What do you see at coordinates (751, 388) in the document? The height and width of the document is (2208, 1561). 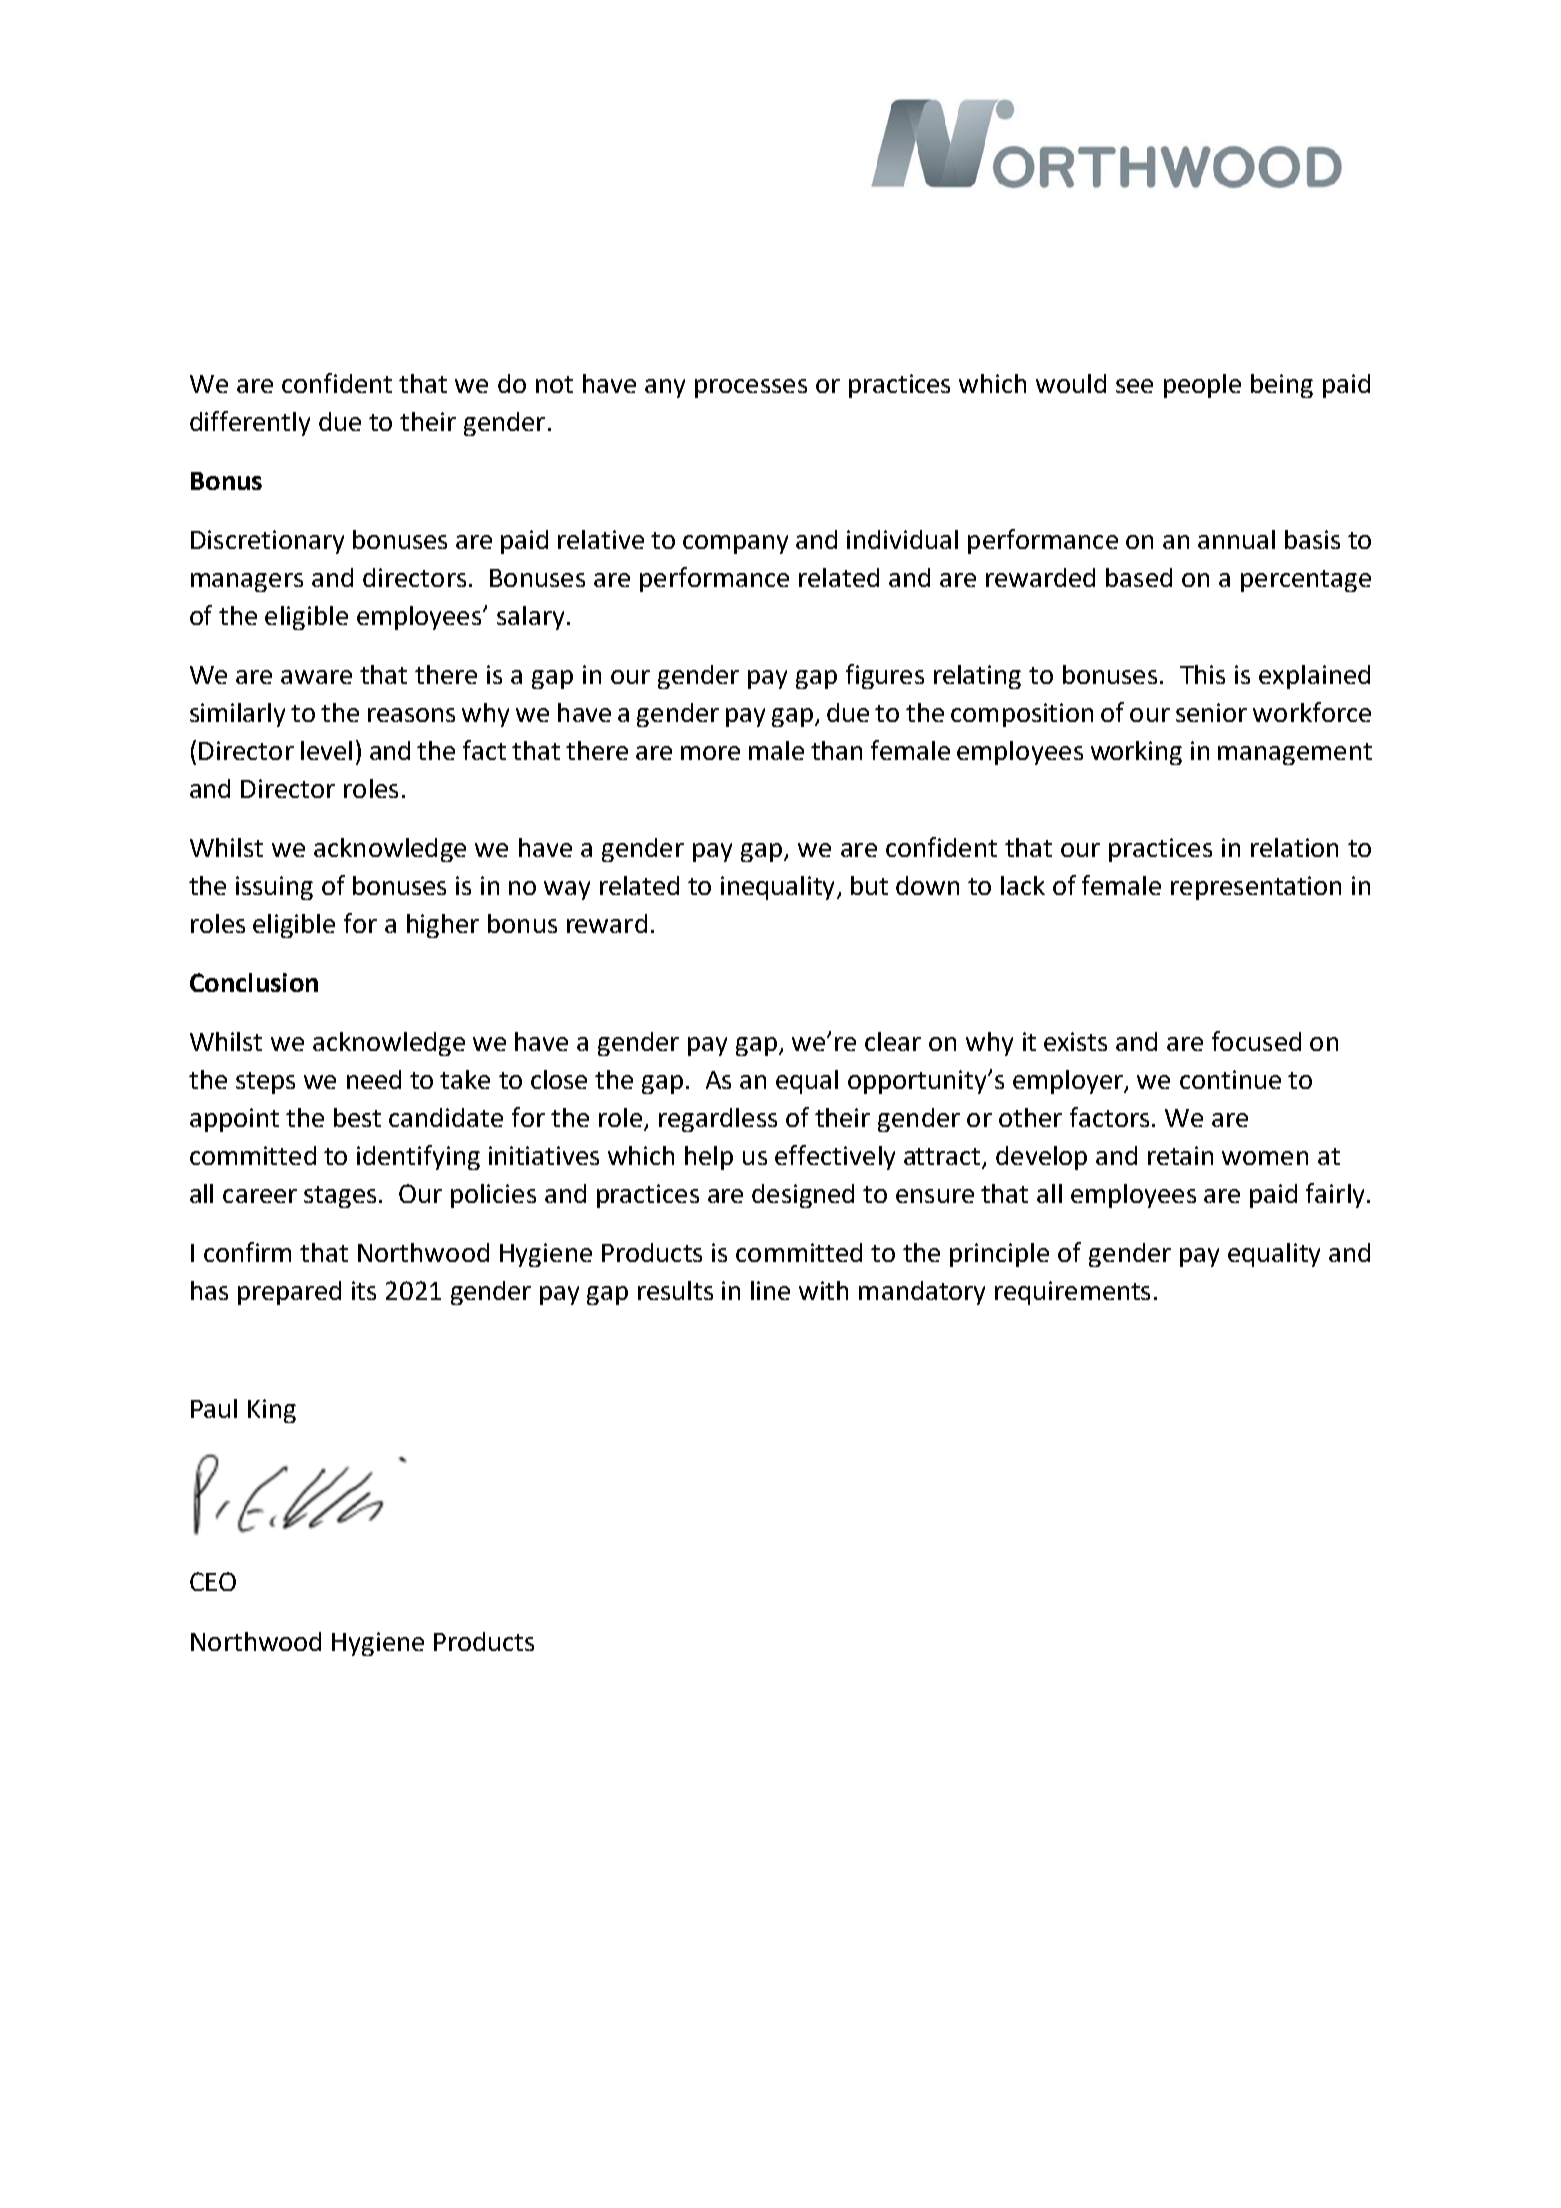 I see `processes` at bounding box center [751, 388].
